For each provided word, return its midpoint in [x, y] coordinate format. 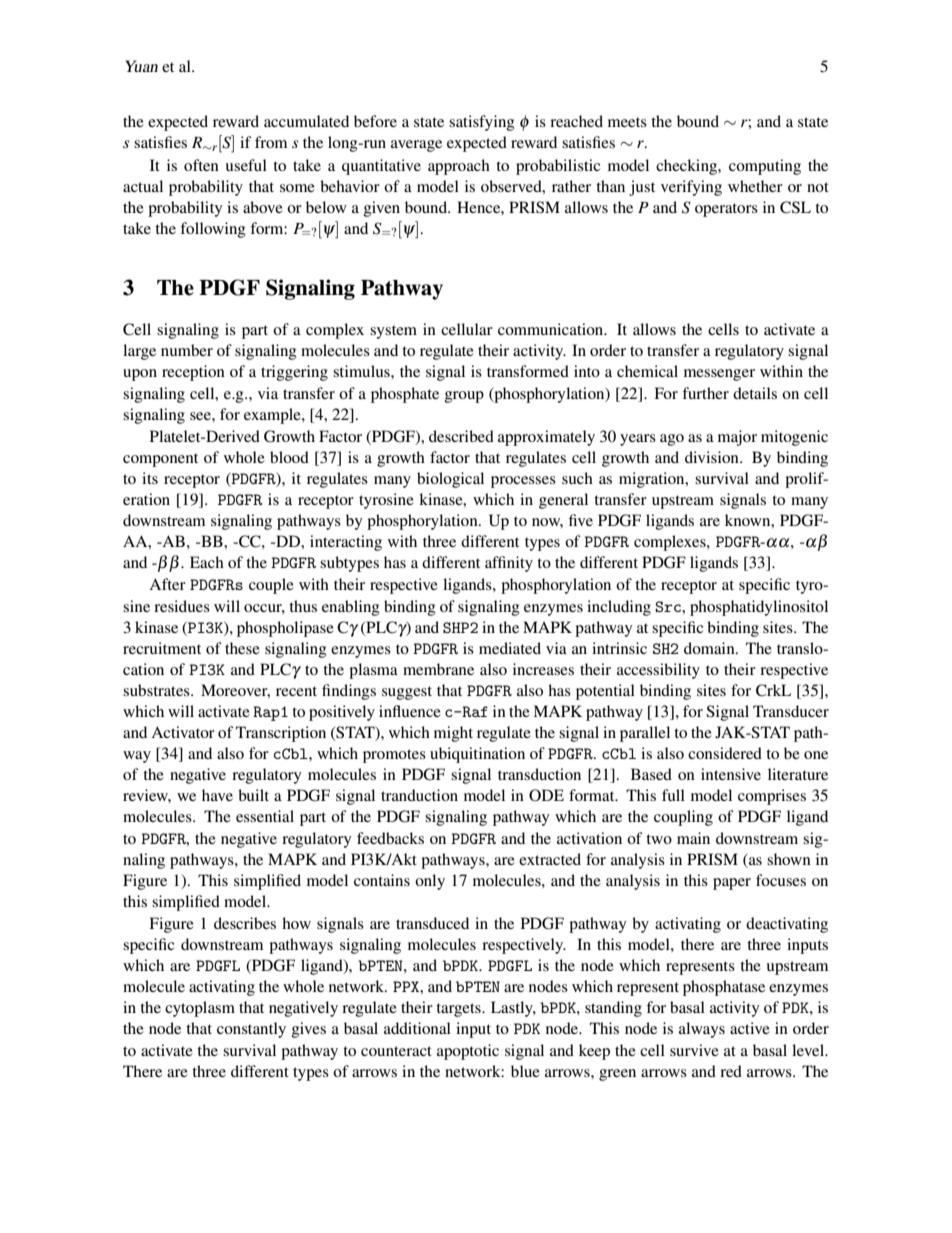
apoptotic [468, 1052]
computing [765, 167]
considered [725, 753]
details [755, 393]
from [271, 142]
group [464, 397]
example [273, 416]
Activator [183, 732]
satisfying [482, 123]
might [453, 734]
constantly [251, 1030]
